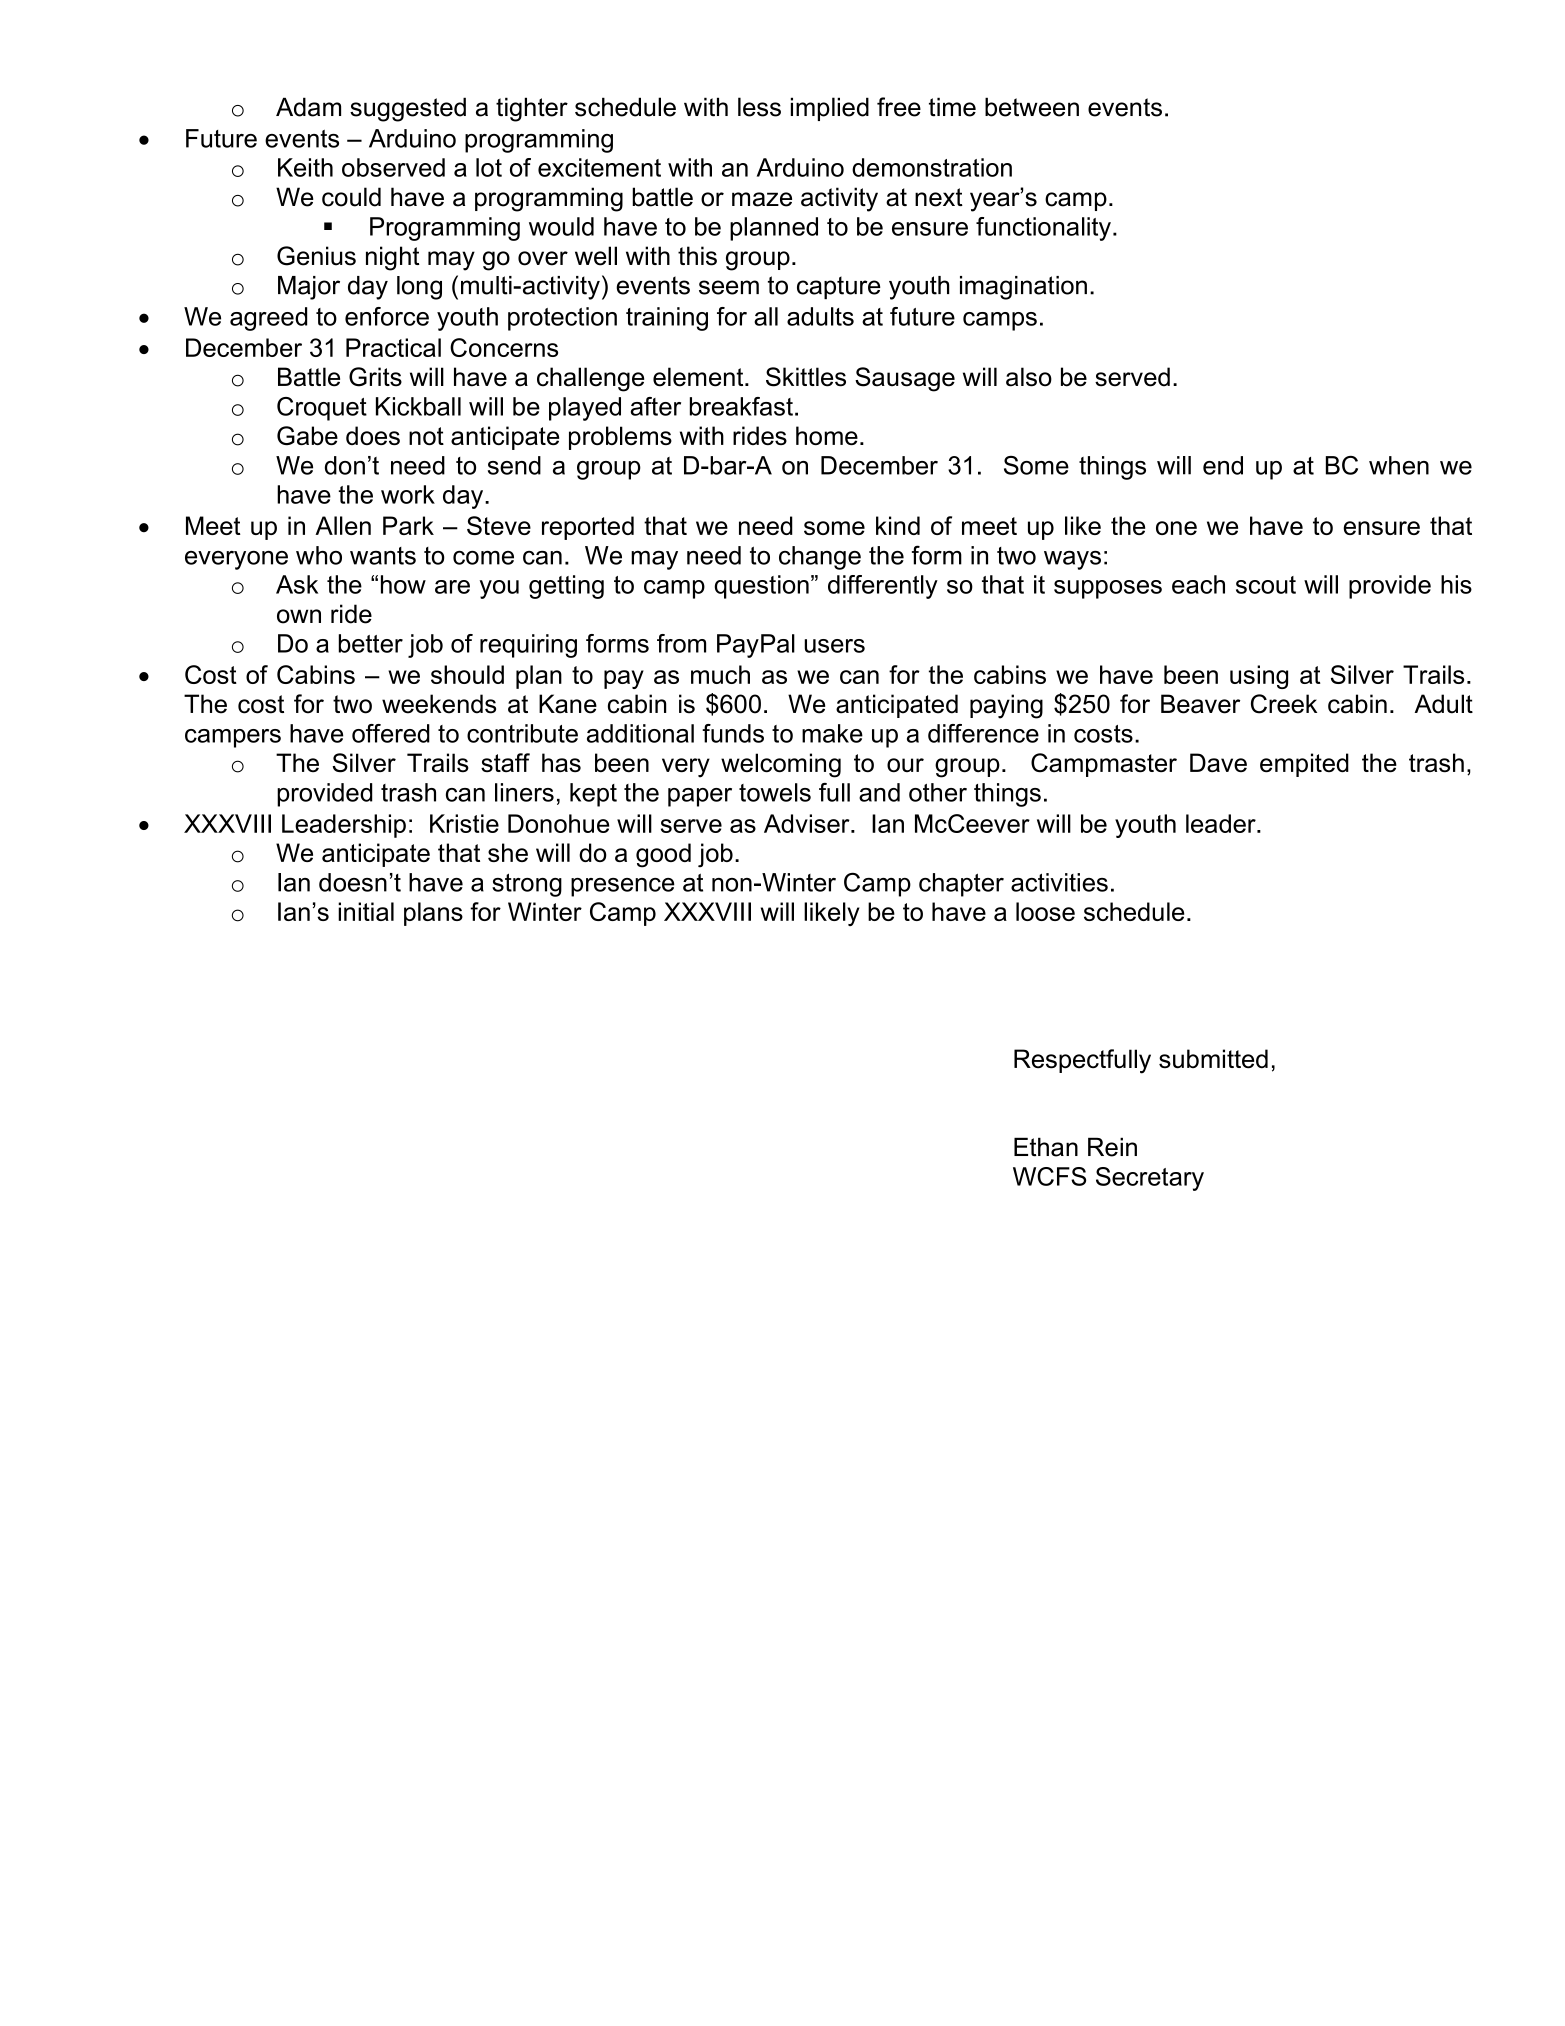 The width and height of the screenshot is (1565, 2026). What do you see at coordinates (830, 109) in the screenshot?
I see `implied` at bounding box center [830, 109].
